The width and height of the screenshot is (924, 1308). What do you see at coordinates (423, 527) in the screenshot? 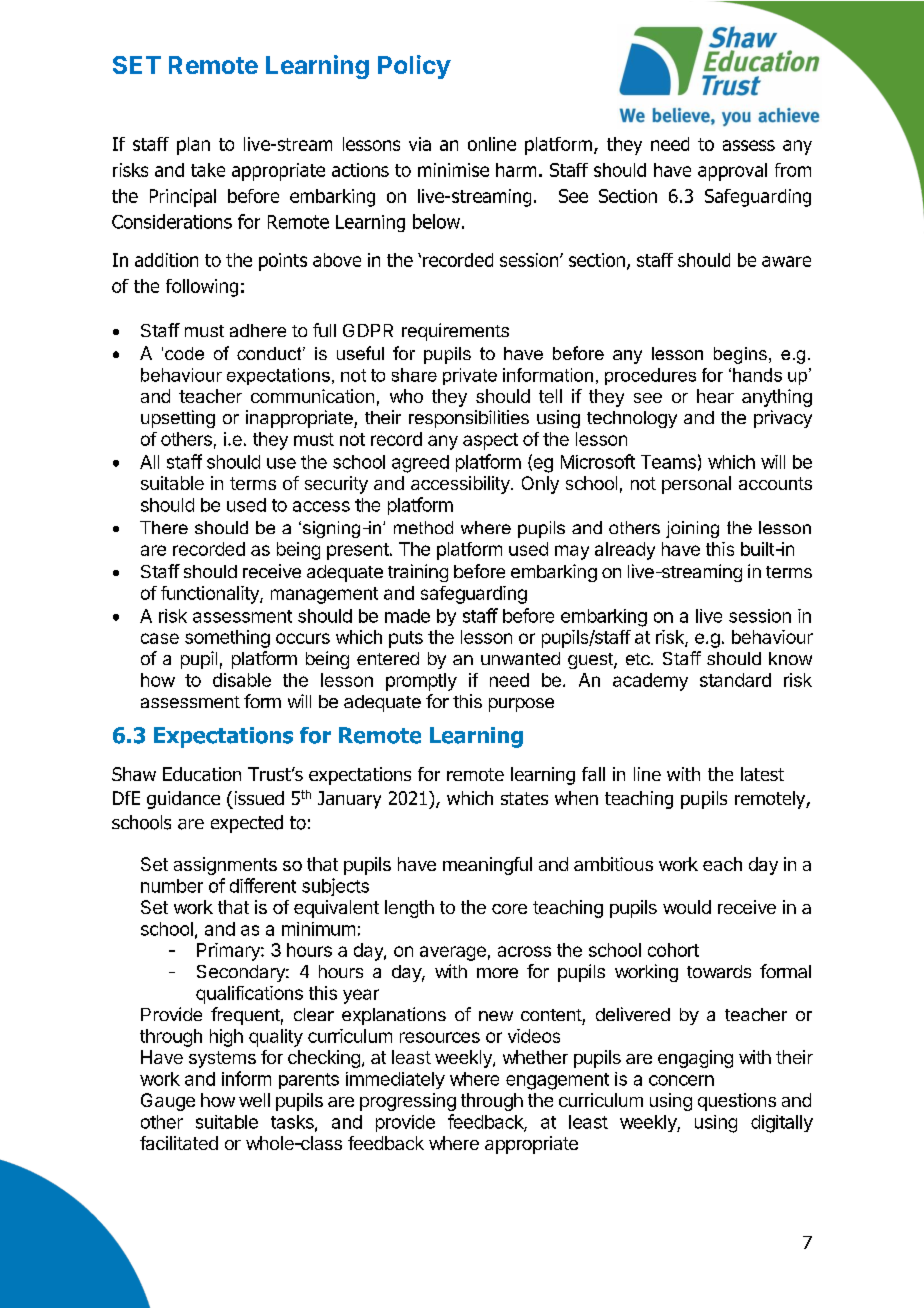
I see `method` at bounding box center [423, 527].
